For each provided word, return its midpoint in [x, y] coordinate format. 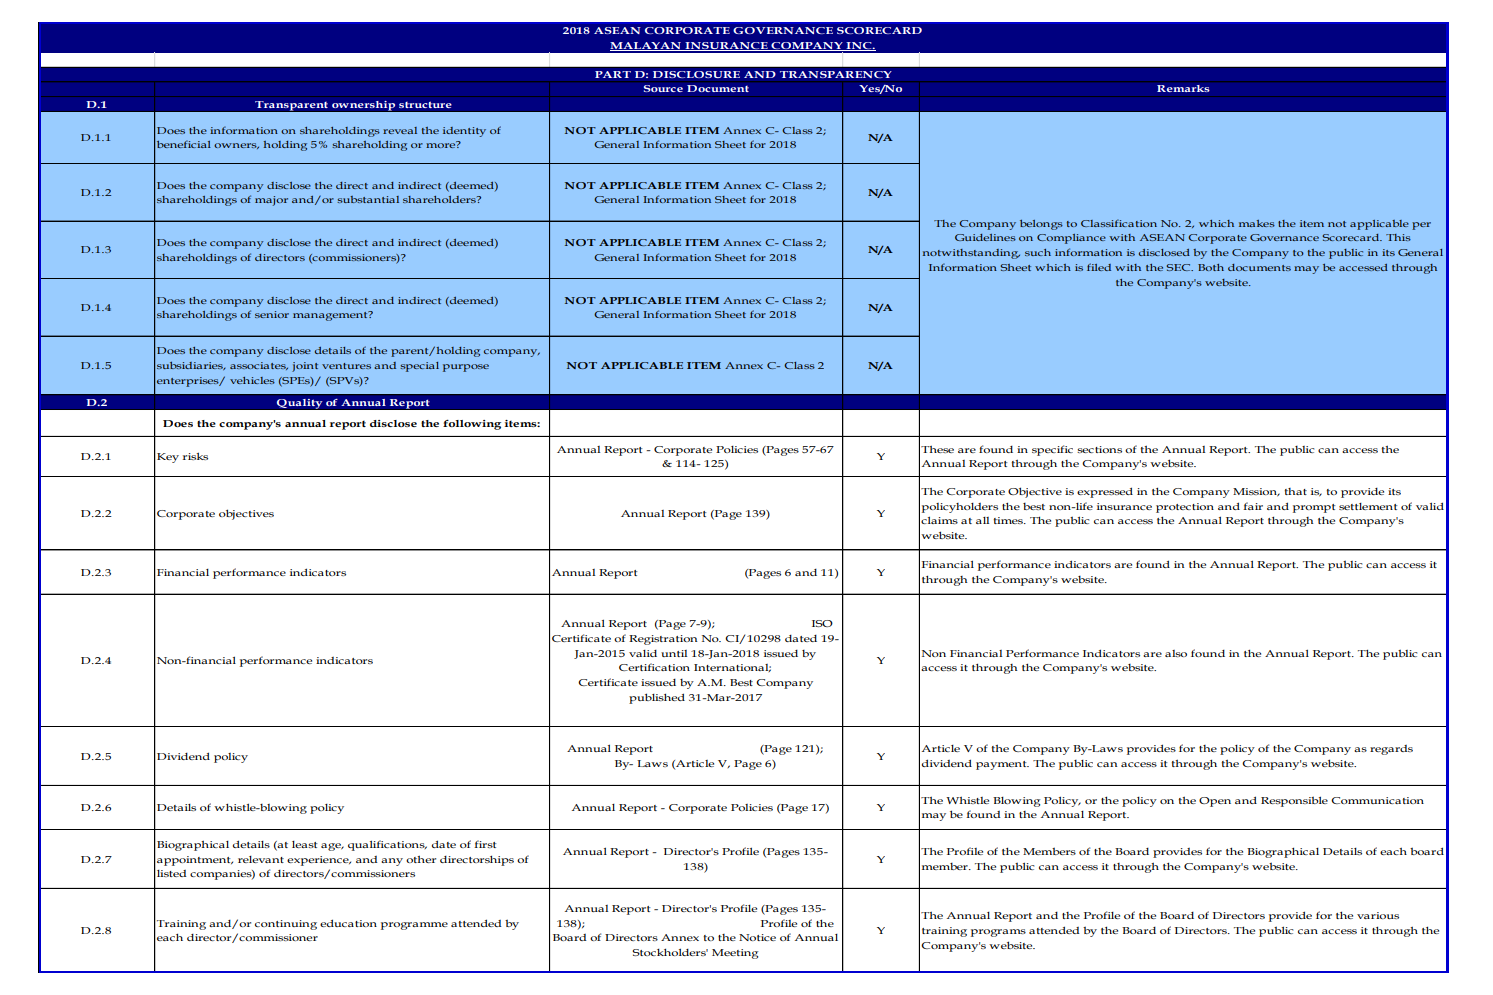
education [348, 923]
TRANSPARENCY [835, 74]
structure [425, 104]
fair [1253, 506]
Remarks [1183, 89]
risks [195, 456]
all [982, 520]
